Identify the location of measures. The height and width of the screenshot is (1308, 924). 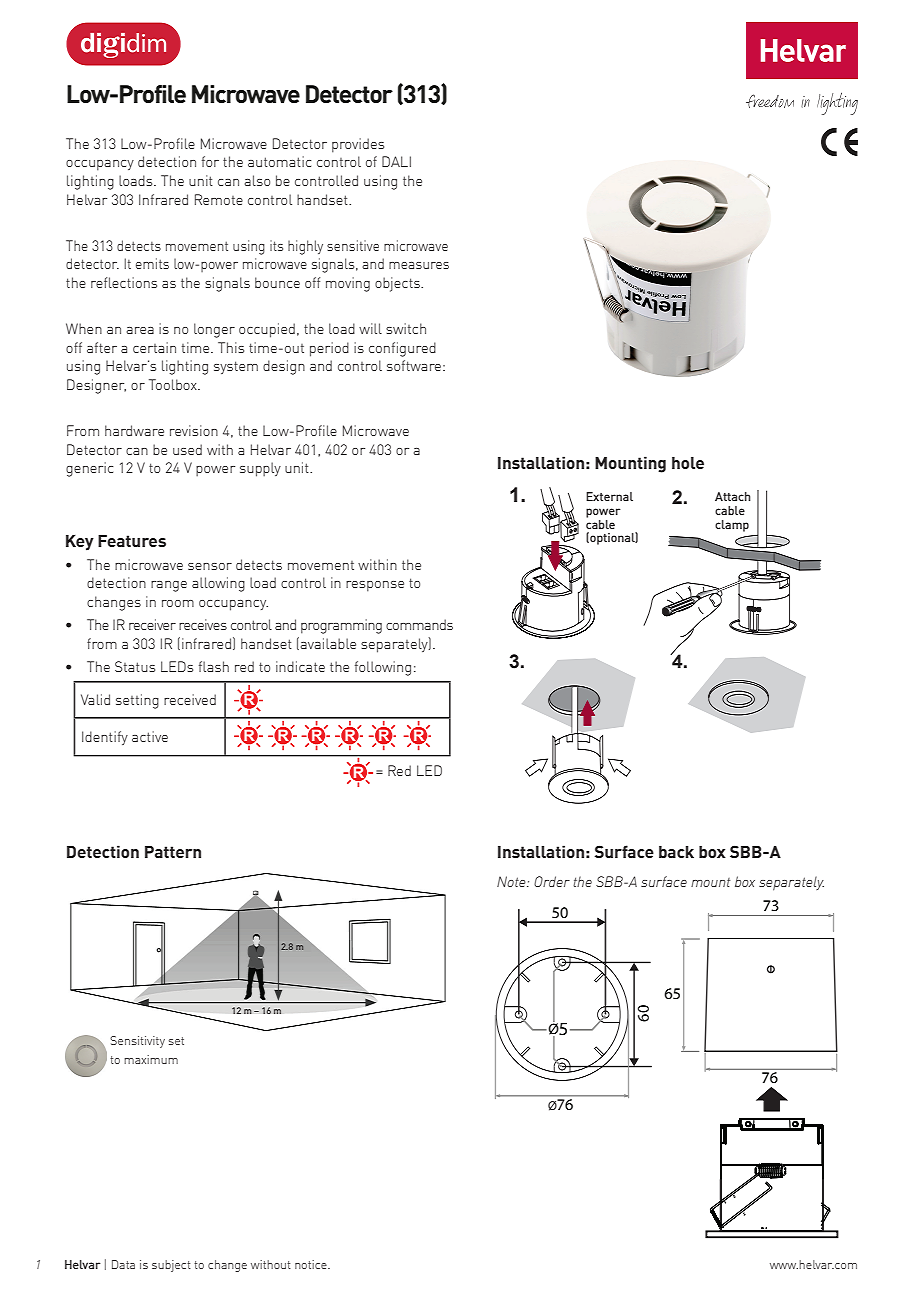
(419, 265).
